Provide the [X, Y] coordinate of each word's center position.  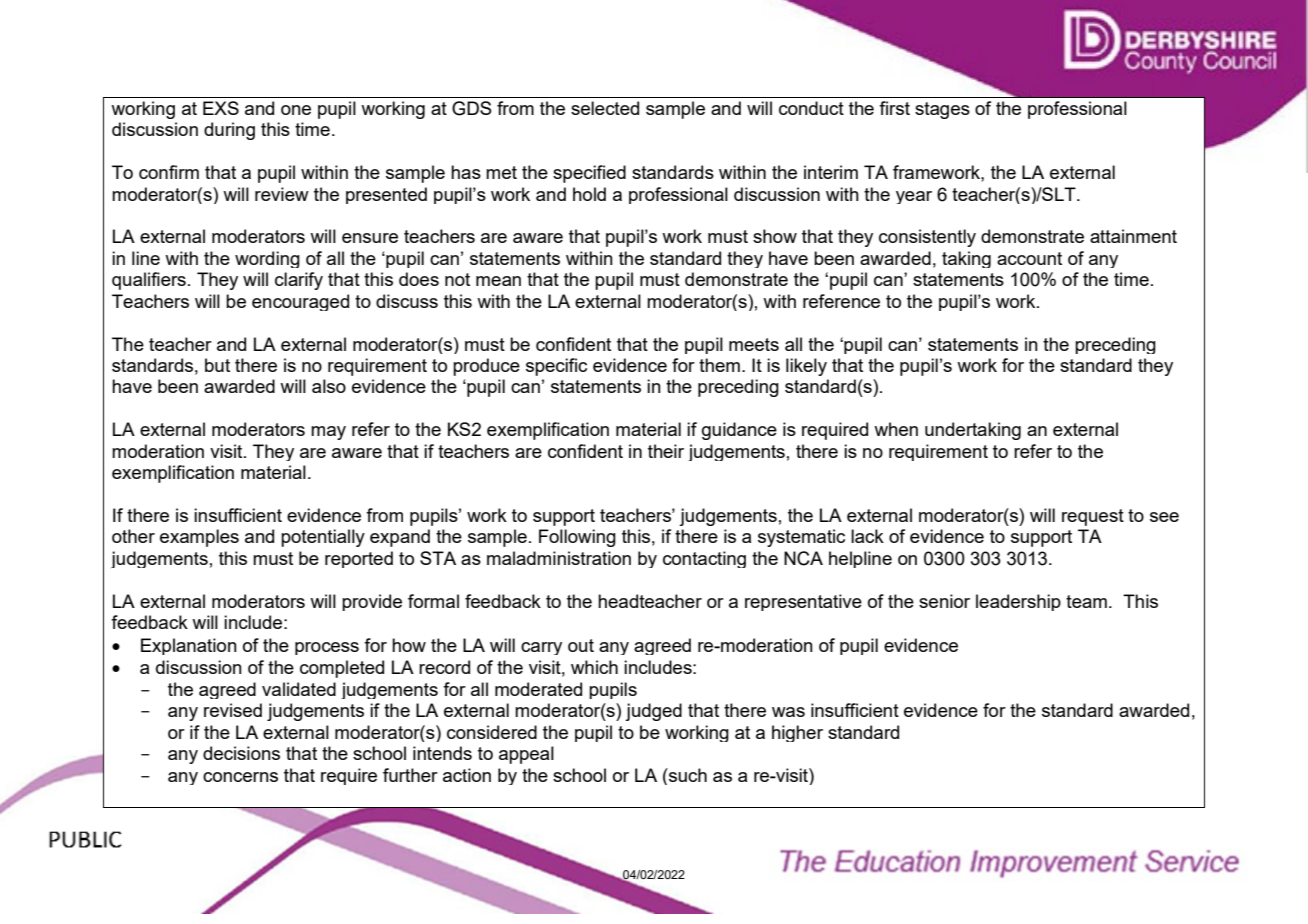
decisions [241, 753]
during [229, 131]
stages [942, 110]
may [328, 433]
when [896, 429]
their [666, 451]
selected [605, 108]
